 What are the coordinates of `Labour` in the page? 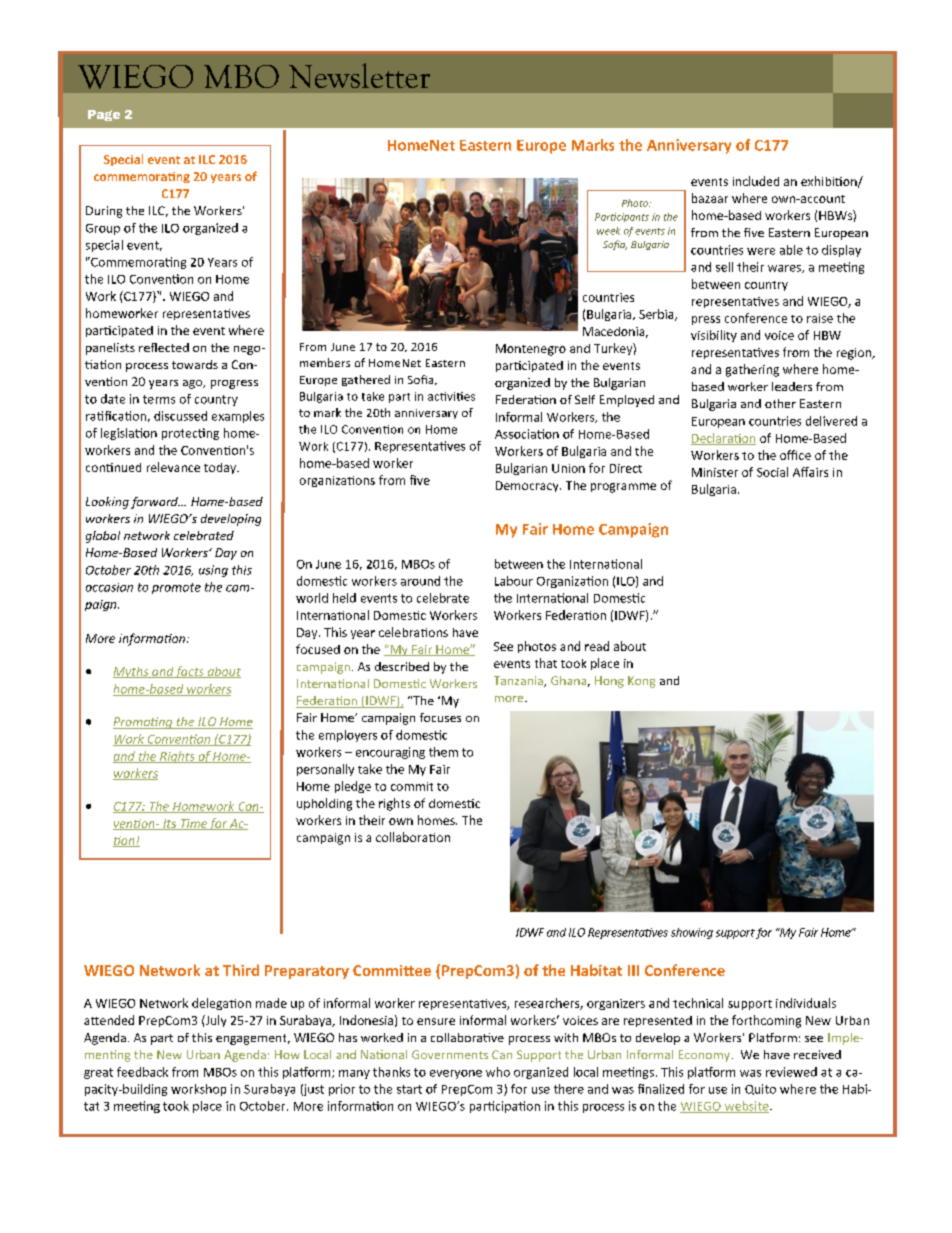 It's located at (514, 581).
